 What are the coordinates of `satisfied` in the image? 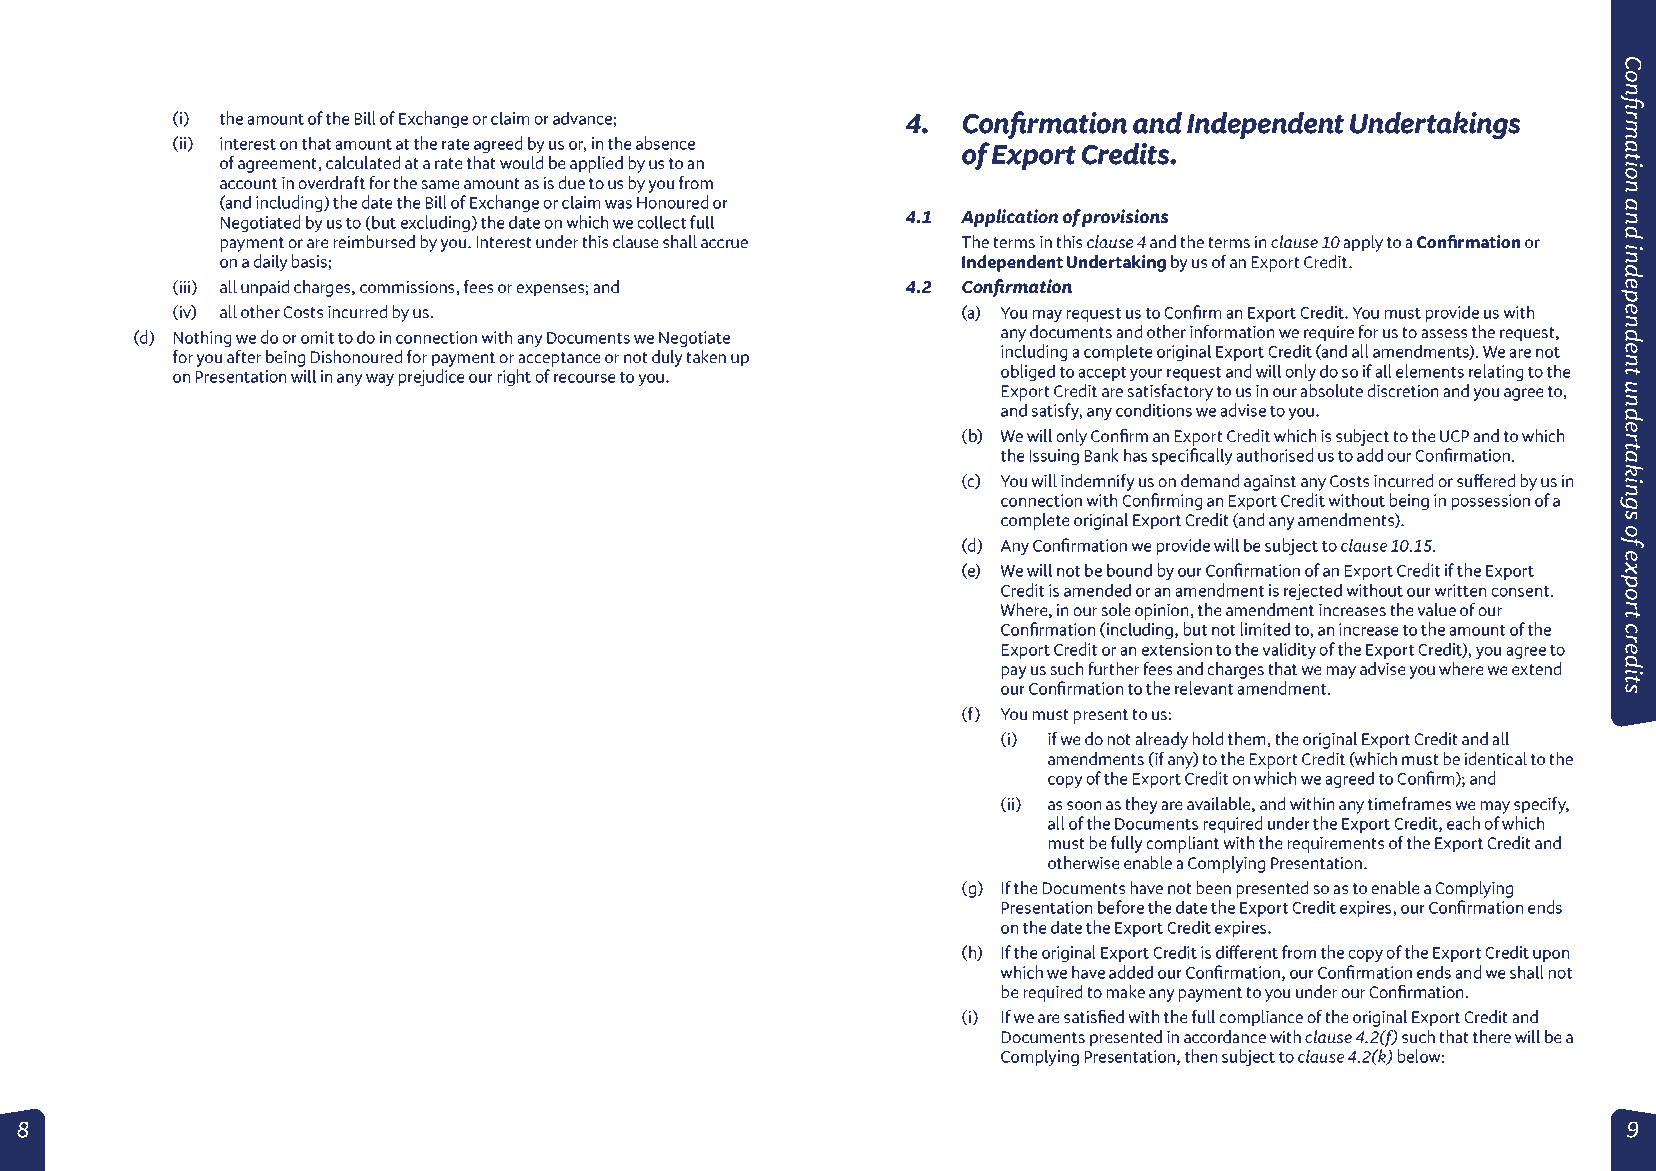 It's located at (1094, 1016).
